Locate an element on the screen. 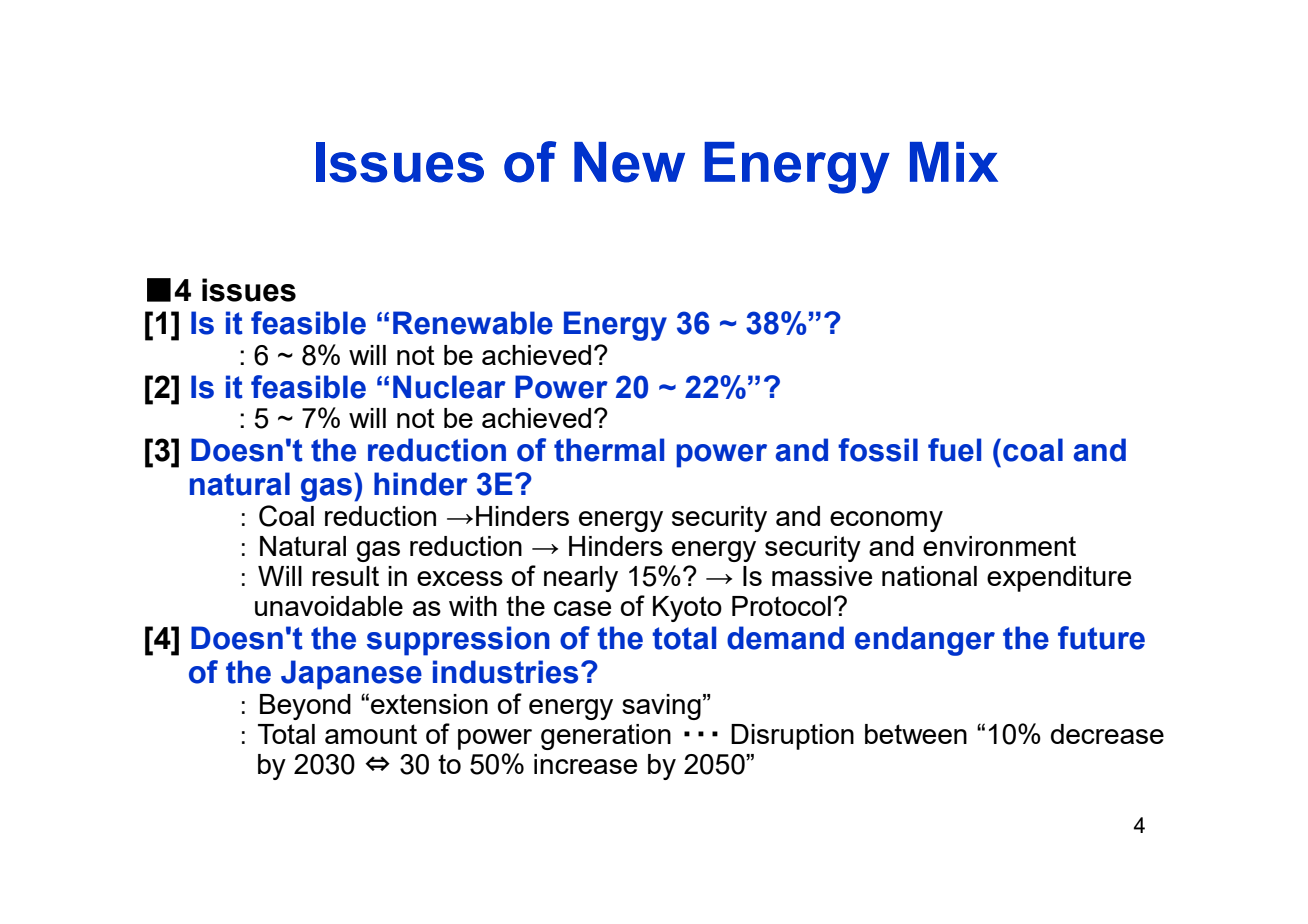 This screenshot has width=1308, height=924. Nuclear is located at coordinates (449, 387).
